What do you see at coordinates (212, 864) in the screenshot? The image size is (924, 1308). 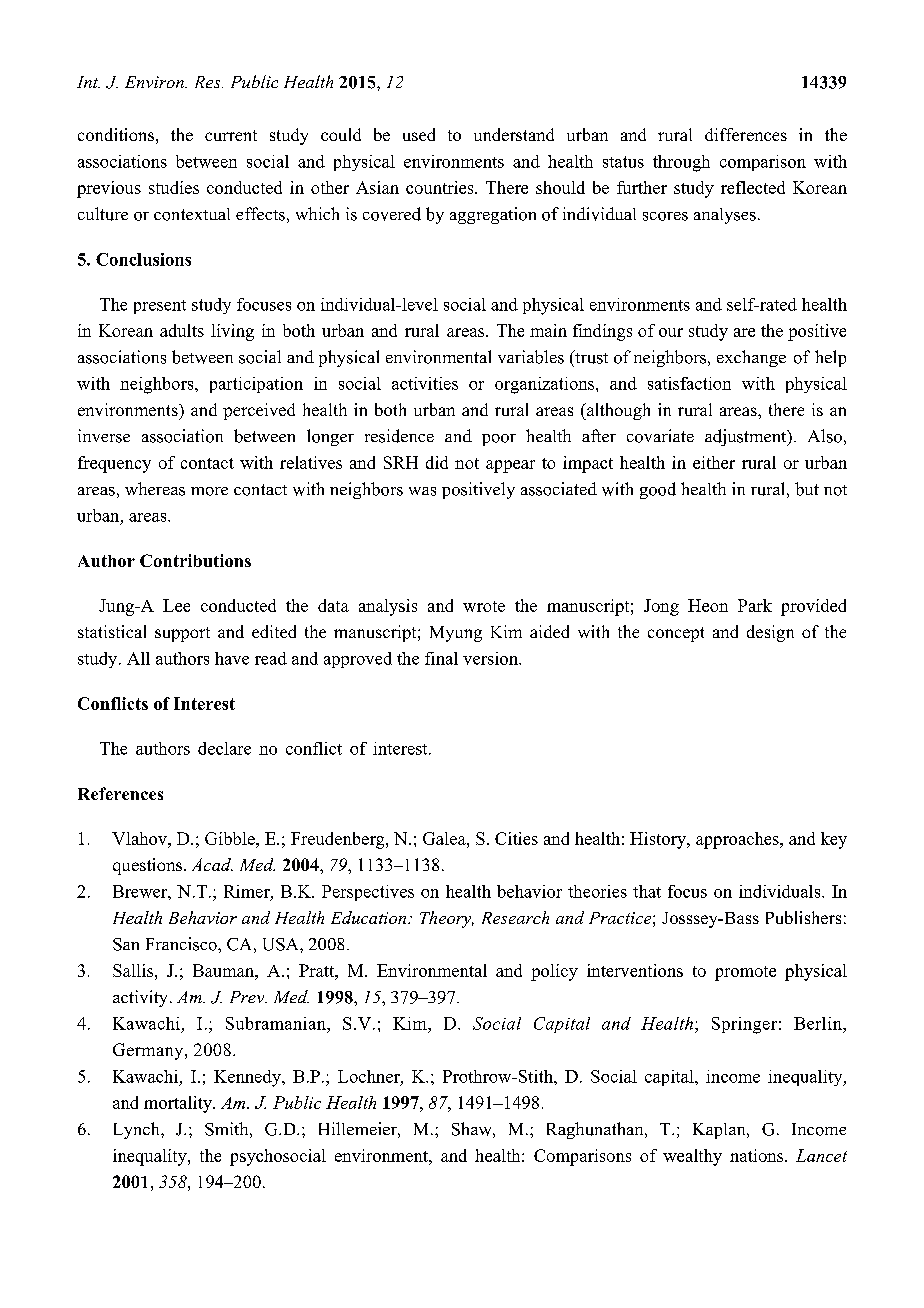 I see `Acad` at bounding box center [212, 864].
